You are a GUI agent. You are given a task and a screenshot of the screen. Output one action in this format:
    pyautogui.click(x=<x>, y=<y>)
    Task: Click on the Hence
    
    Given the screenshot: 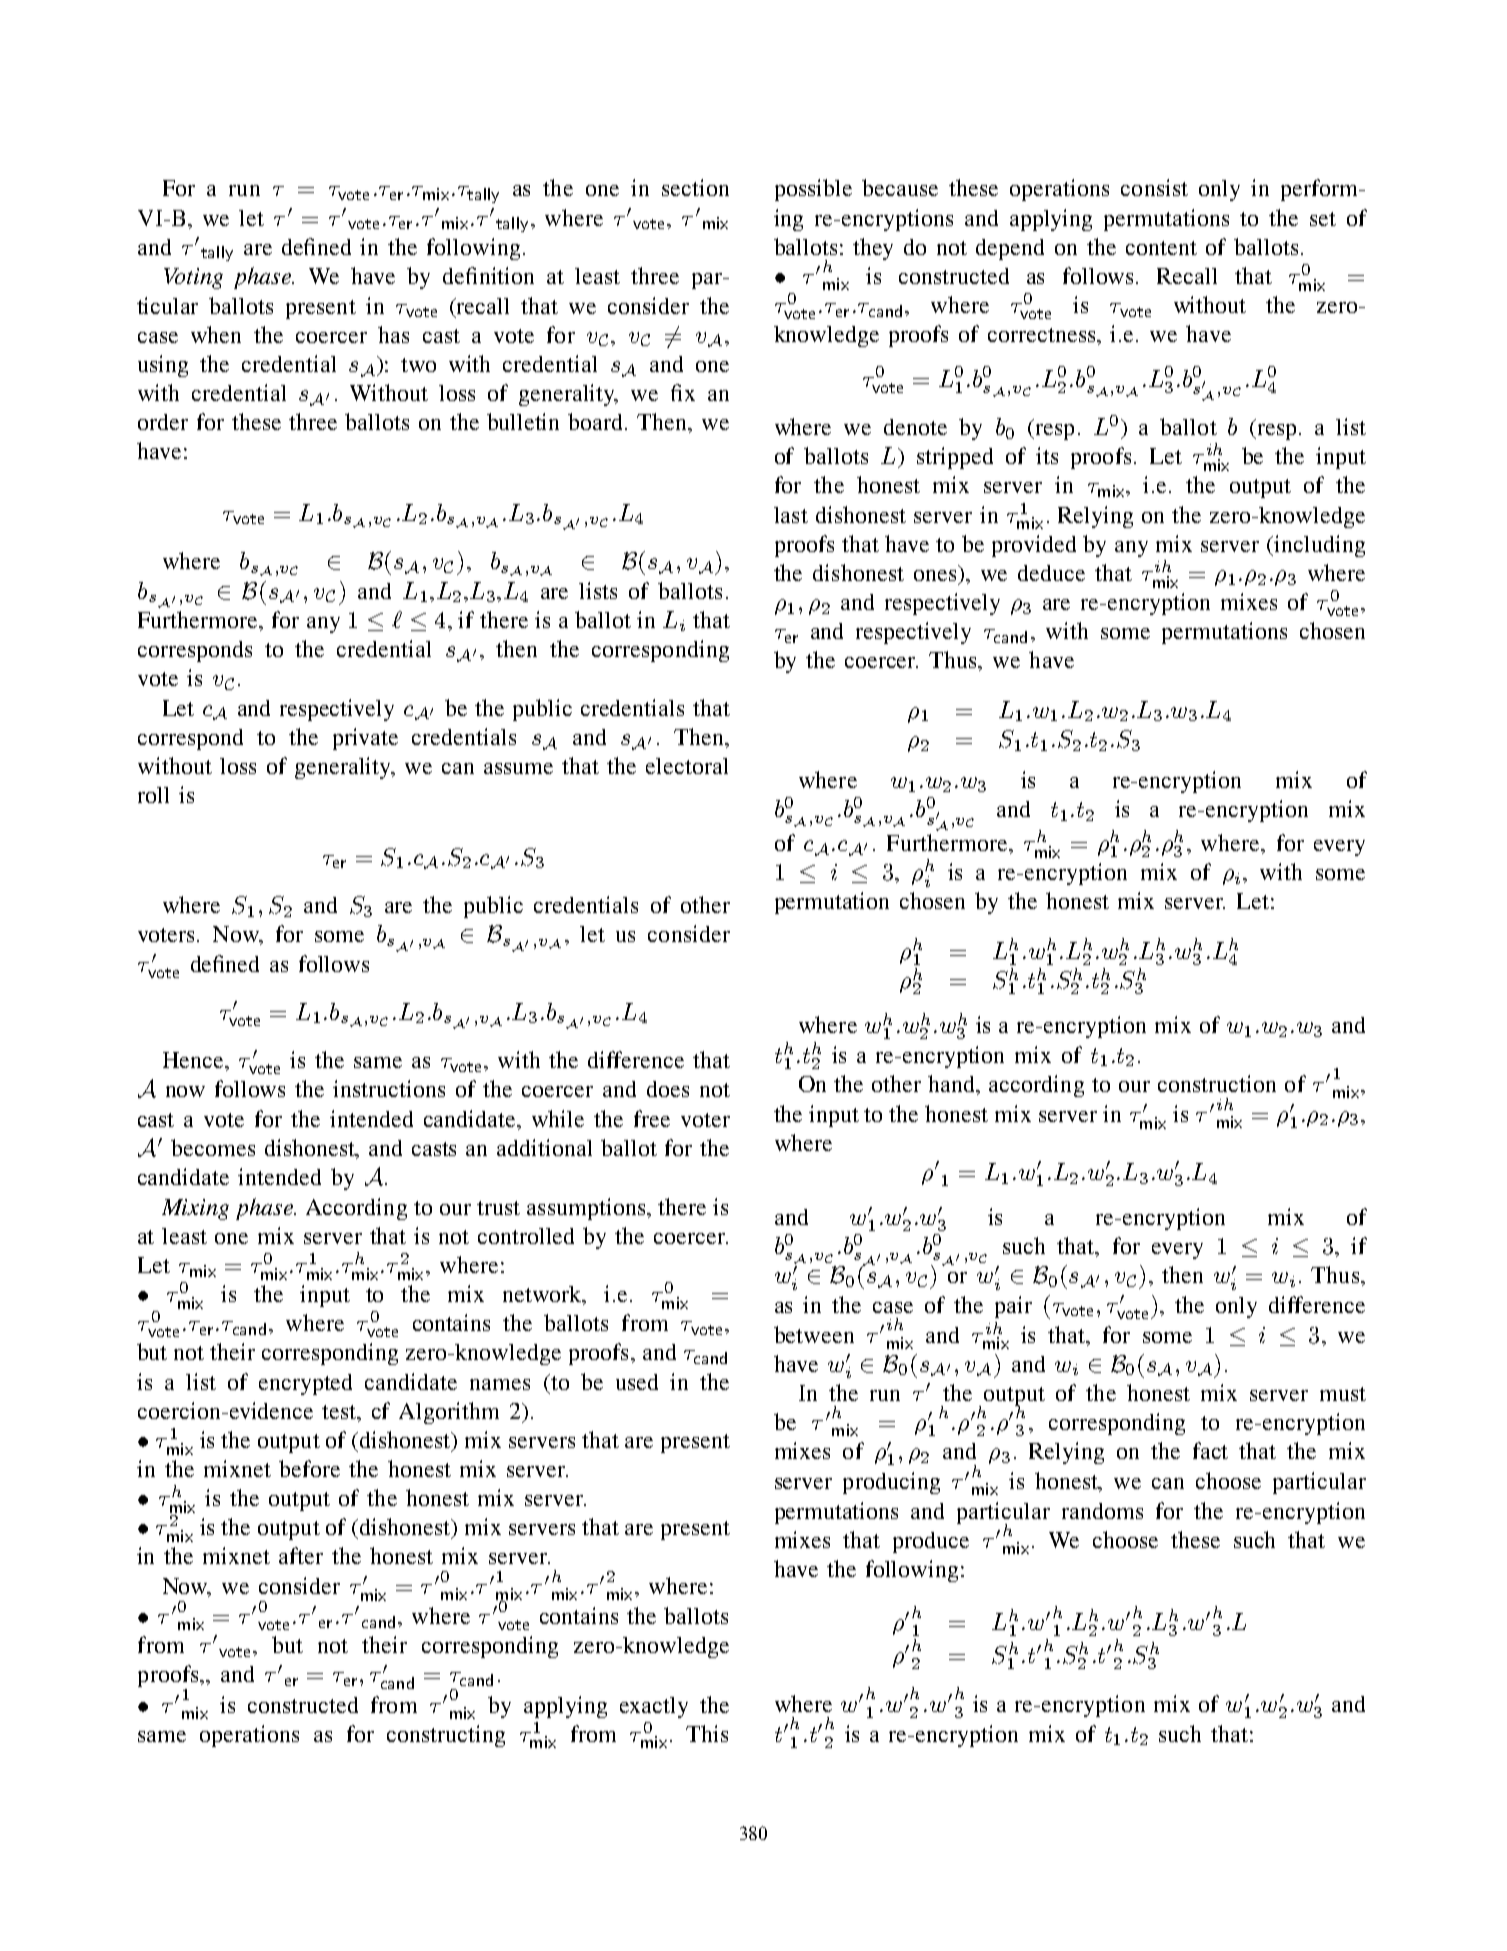 What is the action you would take?
    pyautogui.click(x=194, y=1060)
